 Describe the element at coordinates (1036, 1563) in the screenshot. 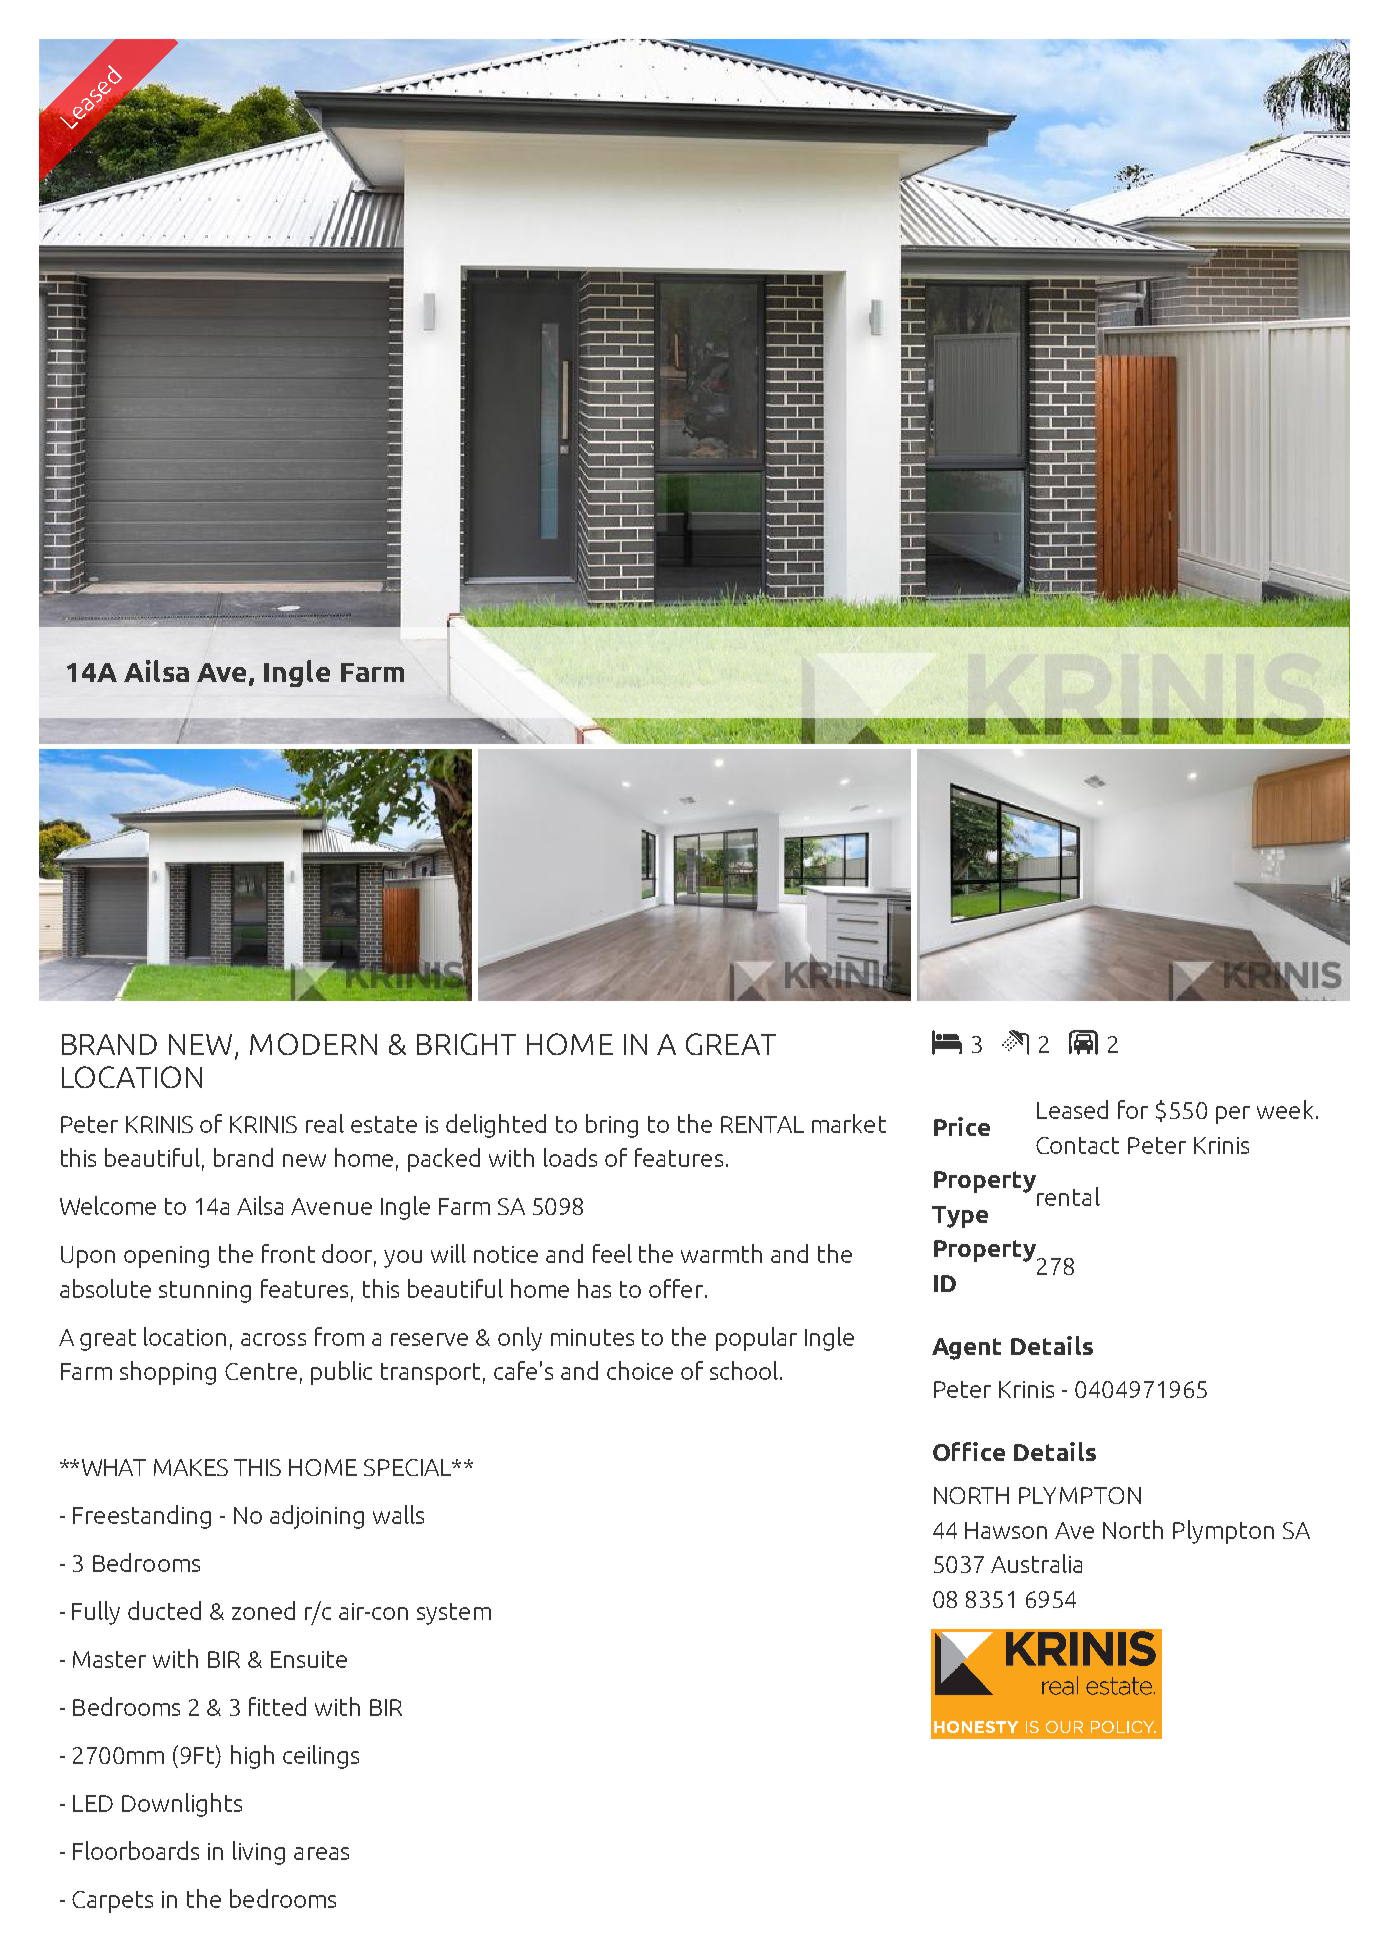

I see `Australia` at that location.
